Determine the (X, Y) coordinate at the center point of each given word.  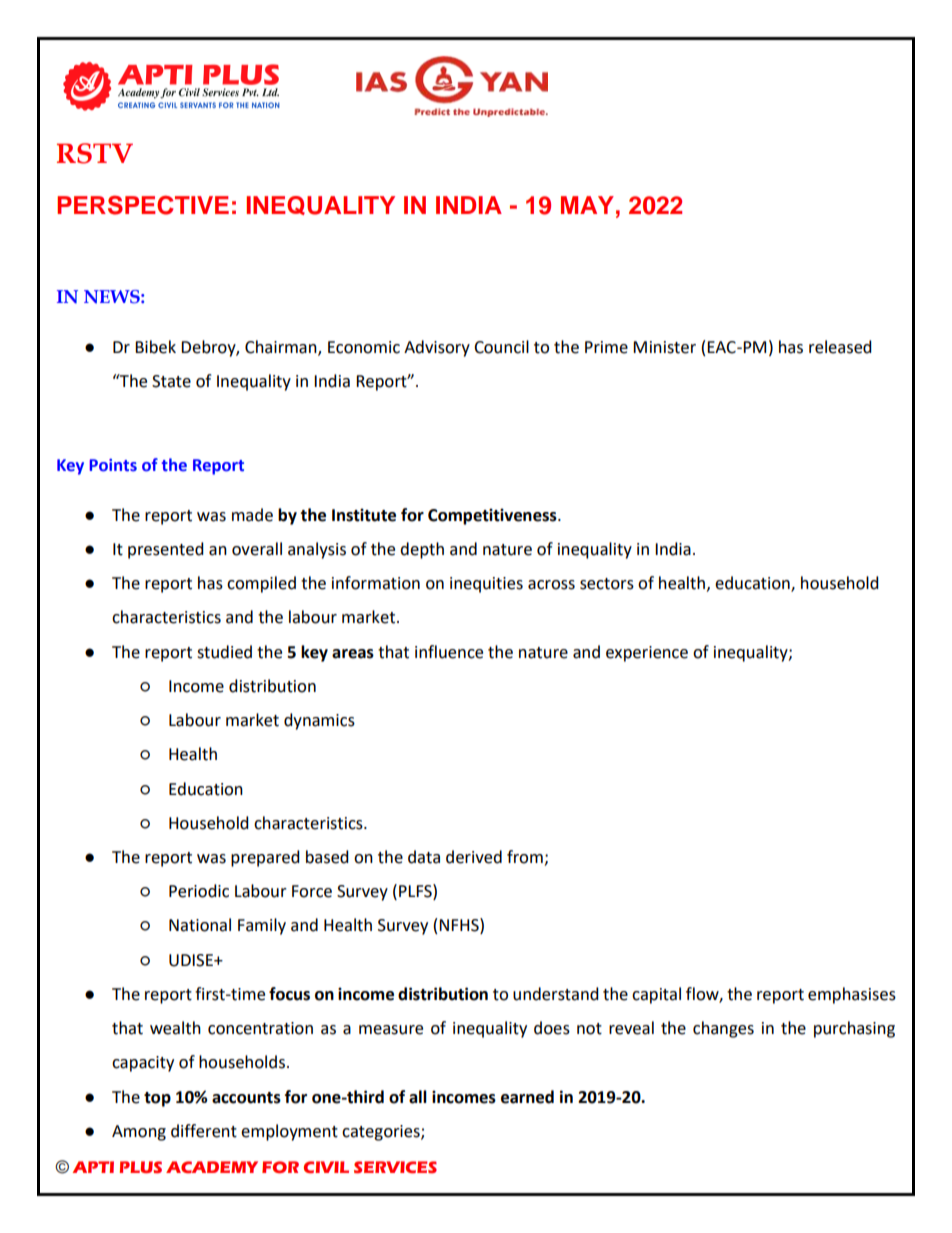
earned (527, 1097)
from (526, 858)
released (840, 347)
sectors (607, 584)
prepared (265, 858)
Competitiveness (493, 516)
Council (501, 347)
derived (474, 857)
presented (166, 550)
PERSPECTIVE (143, 205)
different (204, 1131)
